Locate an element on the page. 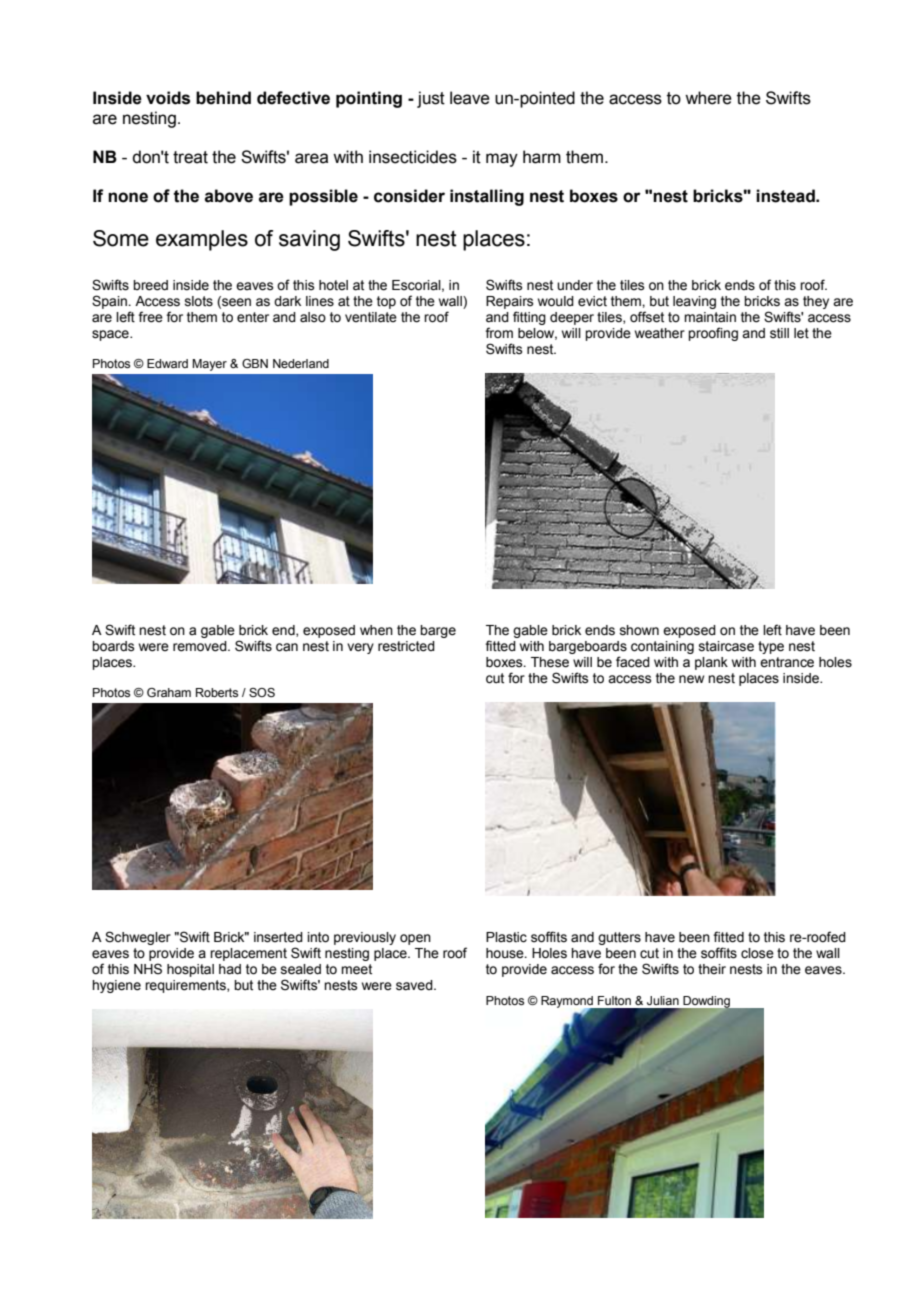  when is located at coordinates (376, 630).
